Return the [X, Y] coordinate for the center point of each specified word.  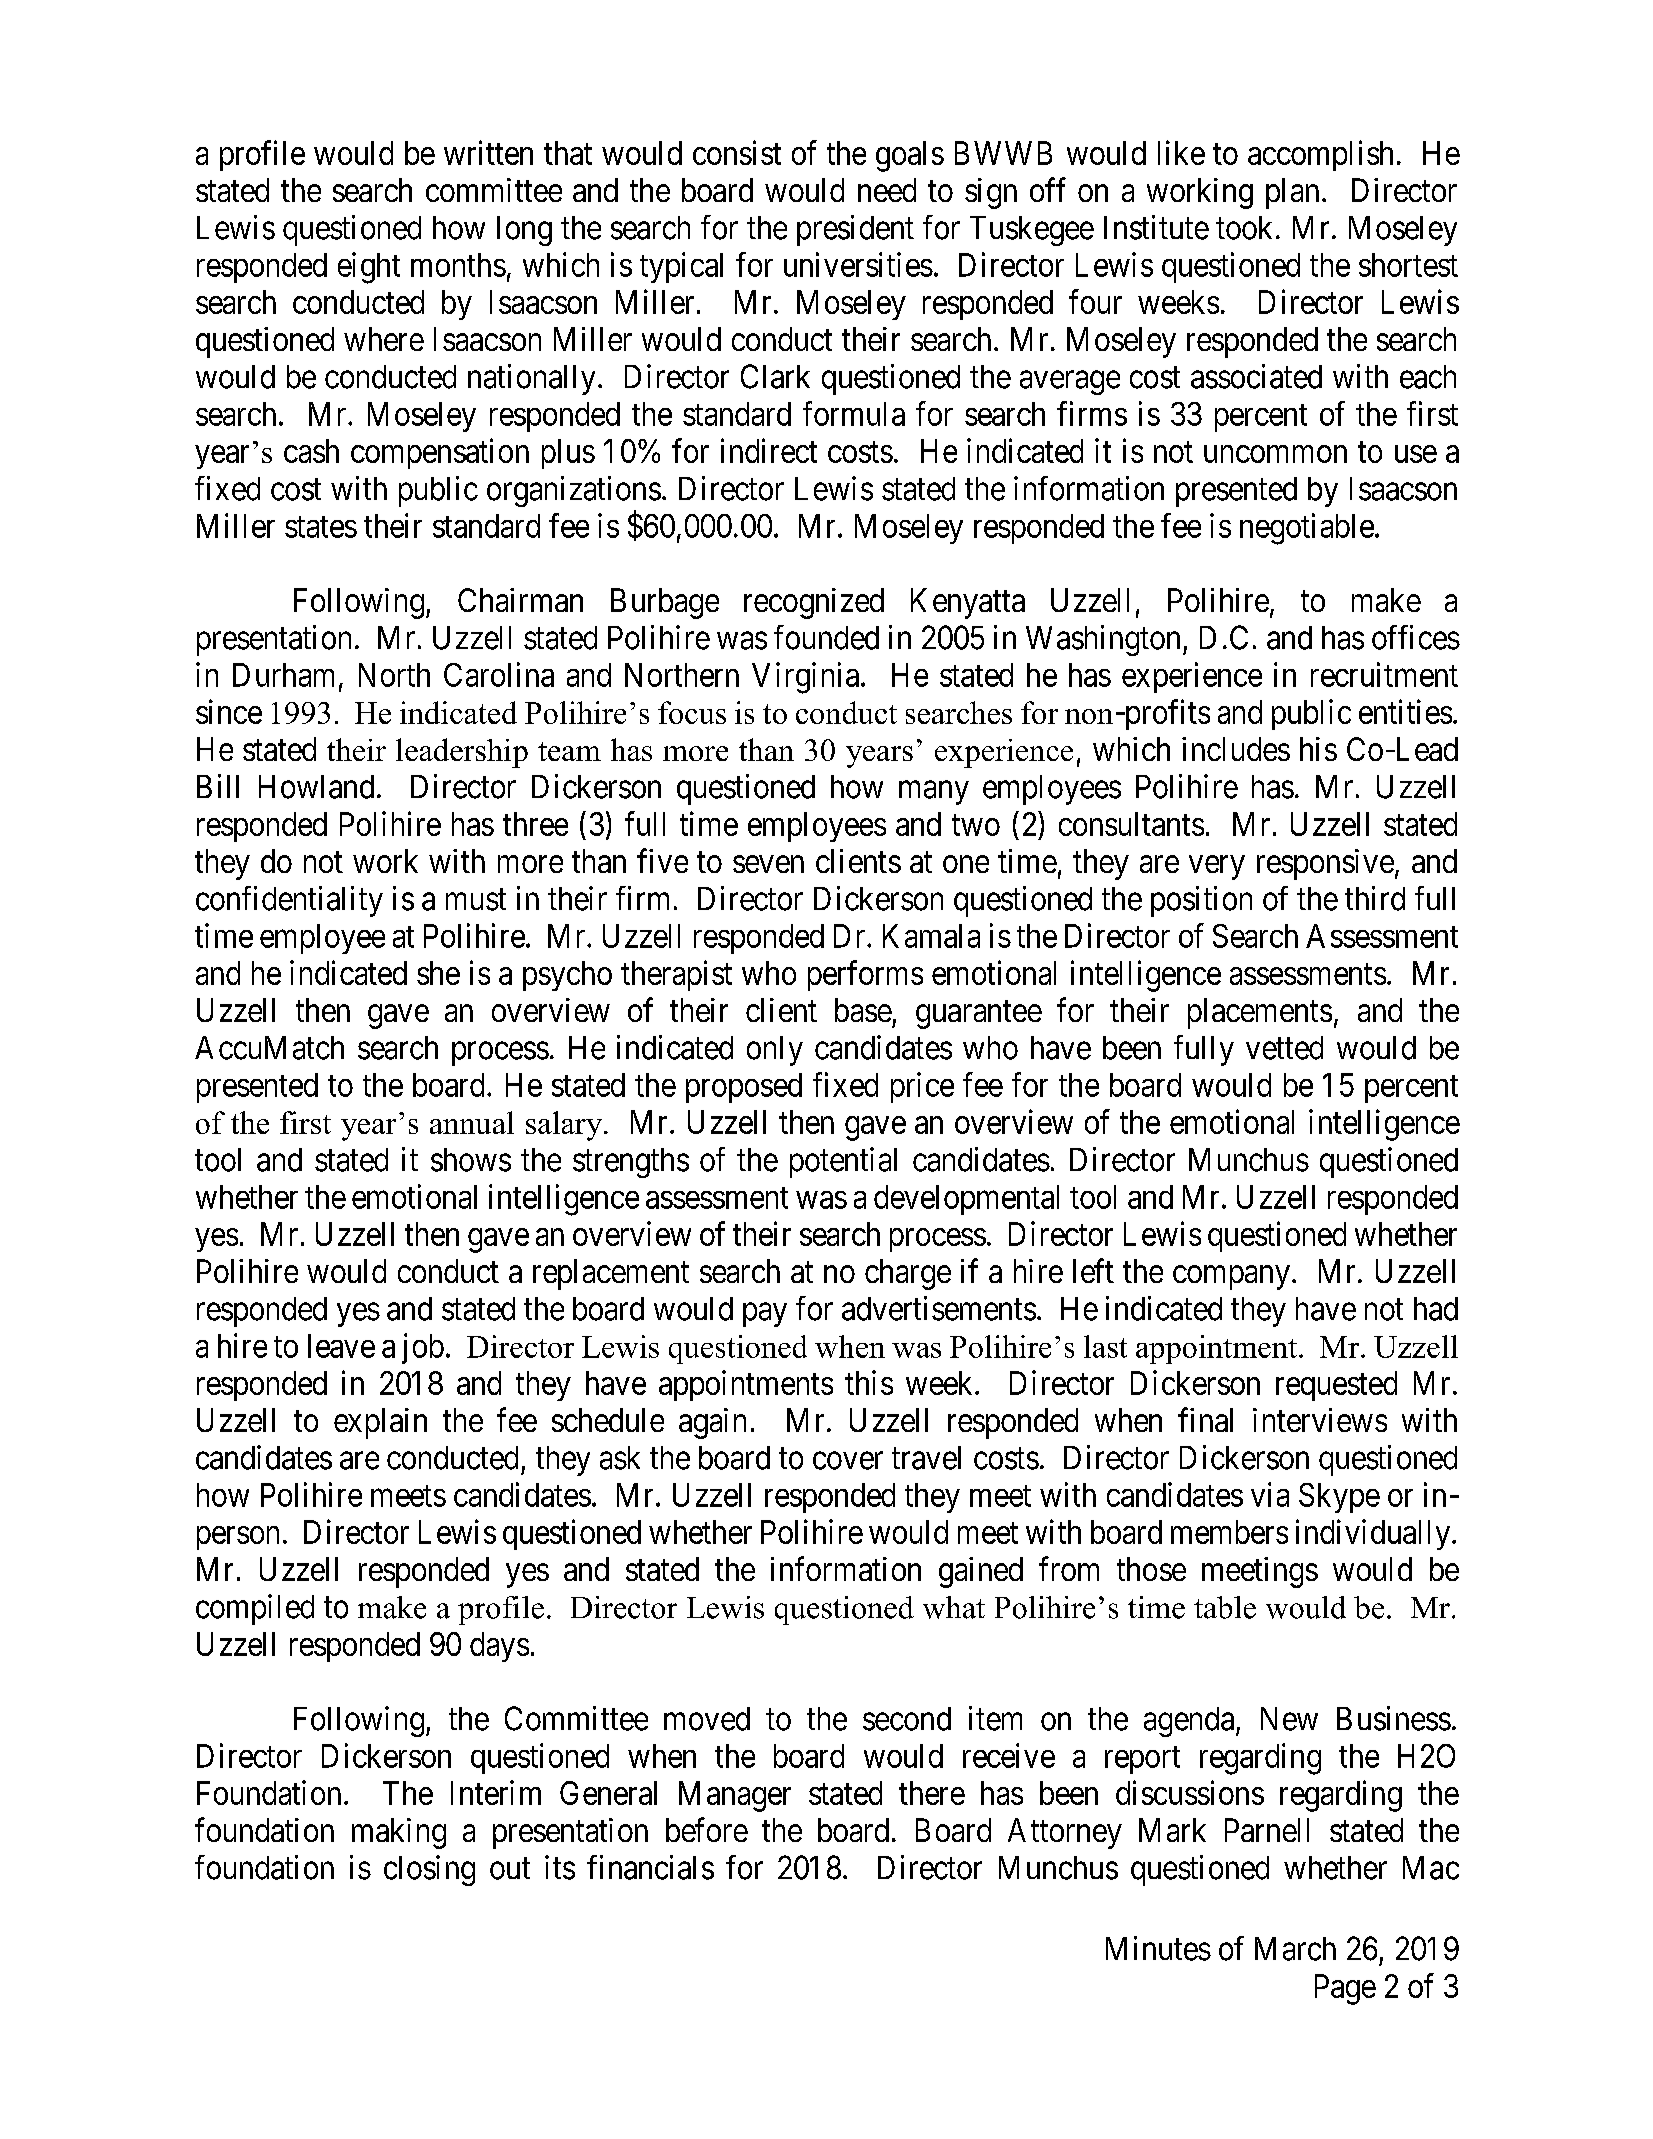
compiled [255, 1609]
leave [341, 1346]
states [321, 527]
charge [908, 1274]
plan [1292, 193]
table [1225, 1607]
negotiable [1307, 529]
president [855, 230]
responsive [1325, 864]
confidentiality [289, 901]
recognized [814, 603]
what [954, 1607]
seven [768, 864]
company [1231, 1278]
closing [429, 1870]
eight [369, 268]
